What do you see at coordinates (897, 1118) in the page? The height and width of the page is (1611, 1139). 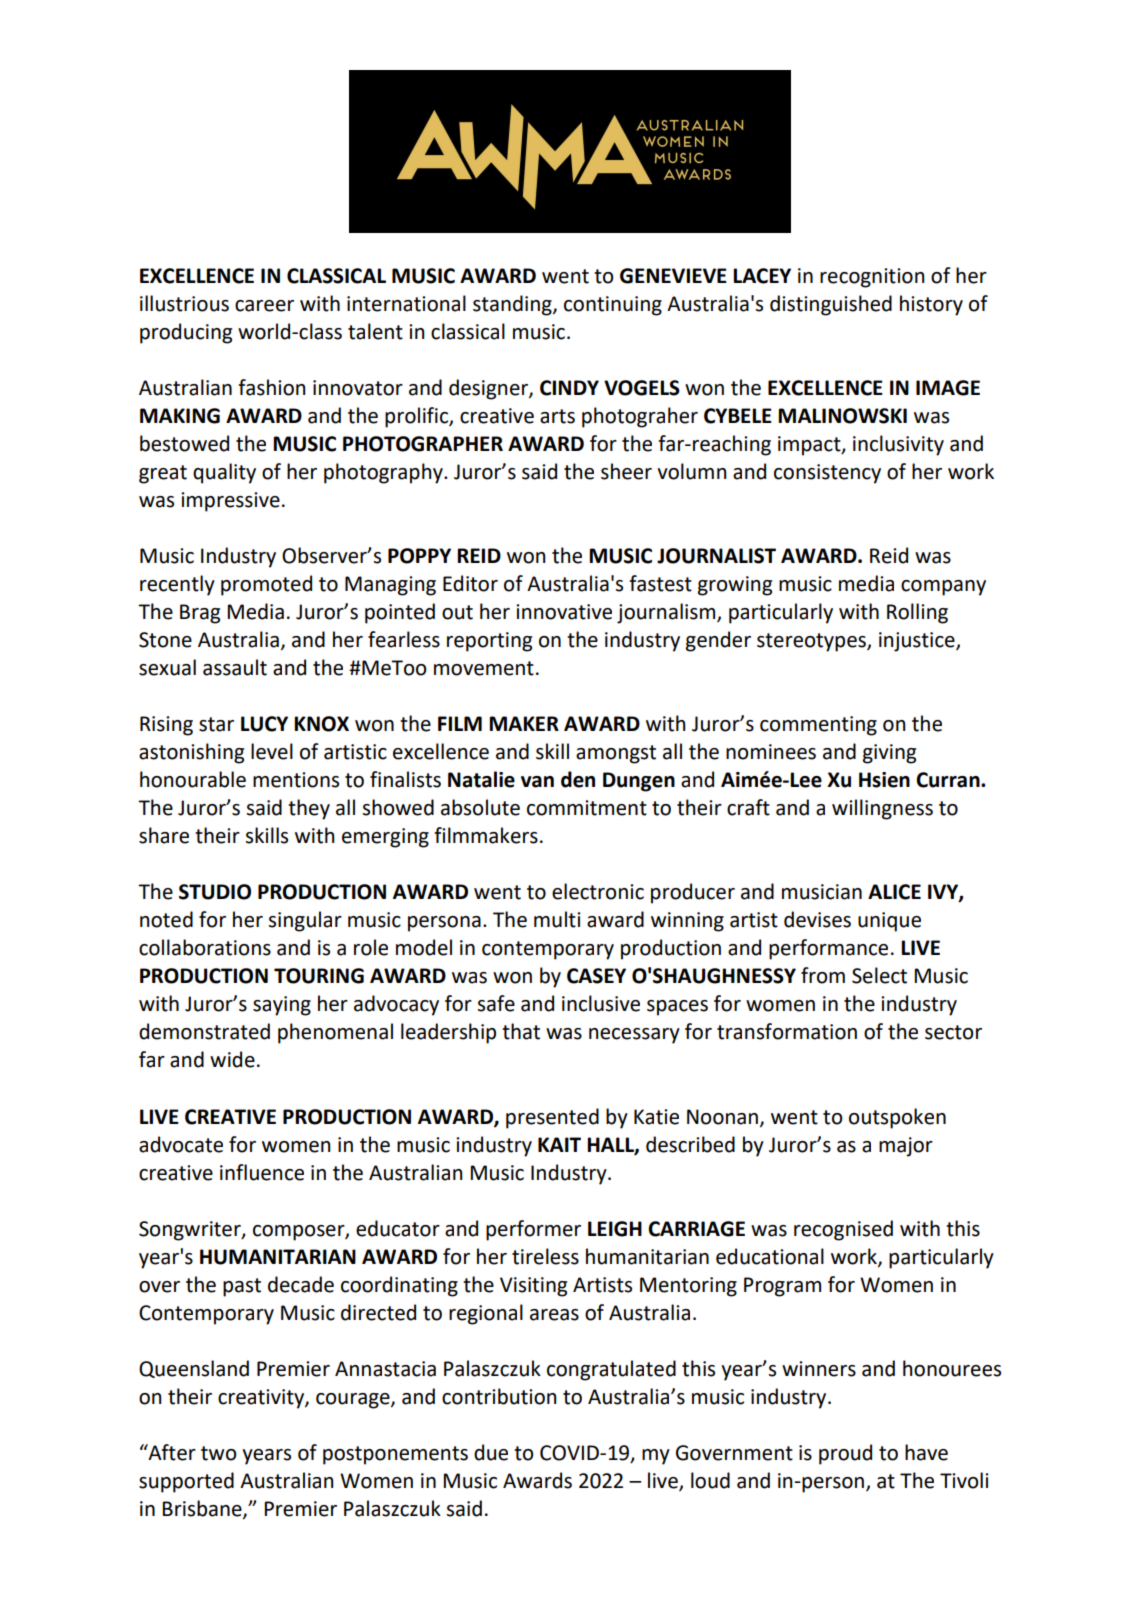 I see `outspoken` at bounding box center [897, 1118].
